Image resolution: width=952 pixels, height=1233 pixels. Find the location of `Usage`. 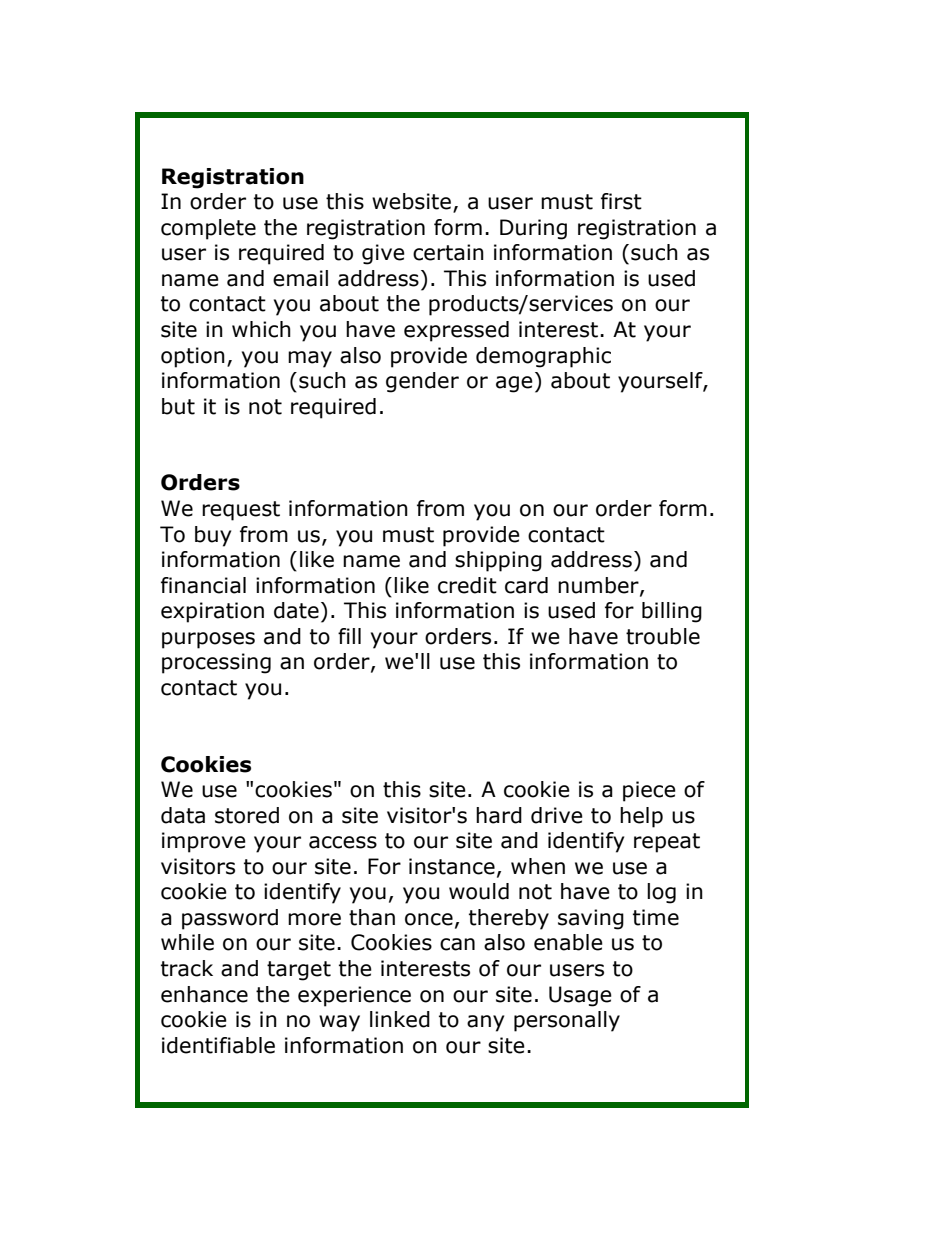

Usage is located at coordinates (580, 996).
